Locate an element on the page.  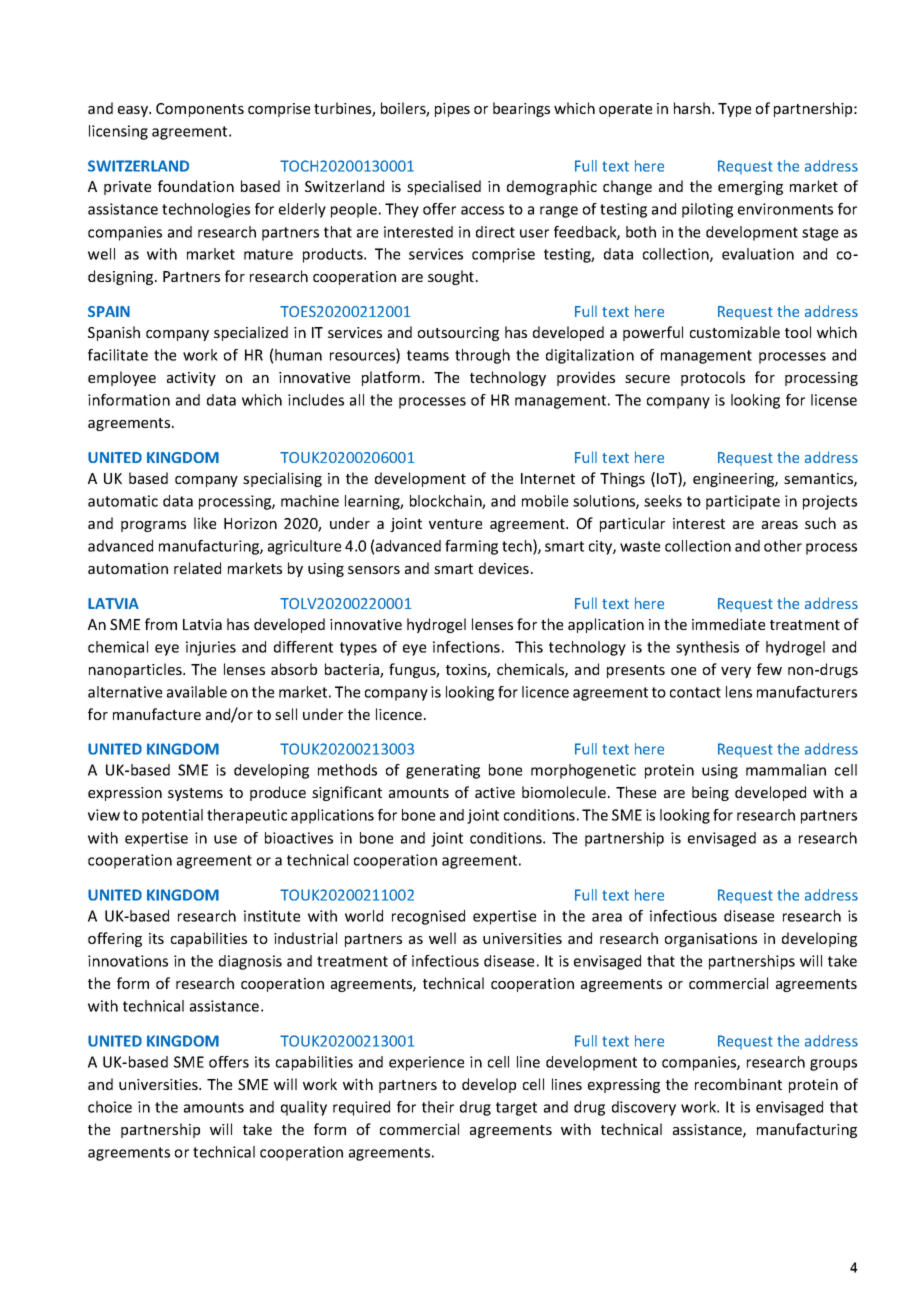
through is located at coordinates (482, 356).
